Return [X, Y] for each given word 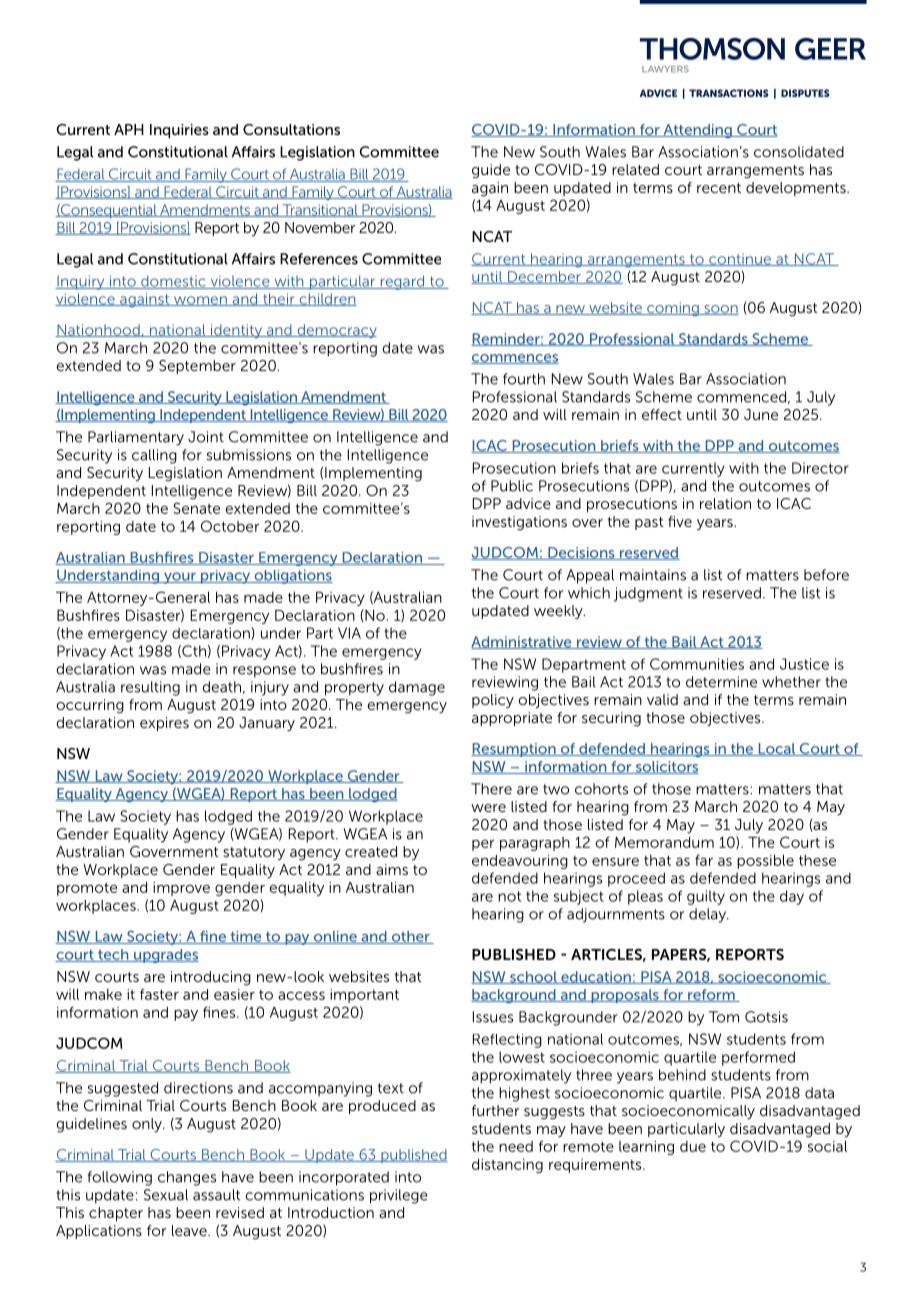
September [197, 367]
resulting [150, 688]
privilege [399, 1196]
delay [708, 915]
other [410, 937]
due [693, 1146]
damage [417, 688]
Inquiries [179, 131]
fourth [524, 379]
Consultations [291, 129]
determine [721, 682]
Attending [697, 131]
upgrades [165, 956]
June [761, 414]
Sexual [166, 1195]
